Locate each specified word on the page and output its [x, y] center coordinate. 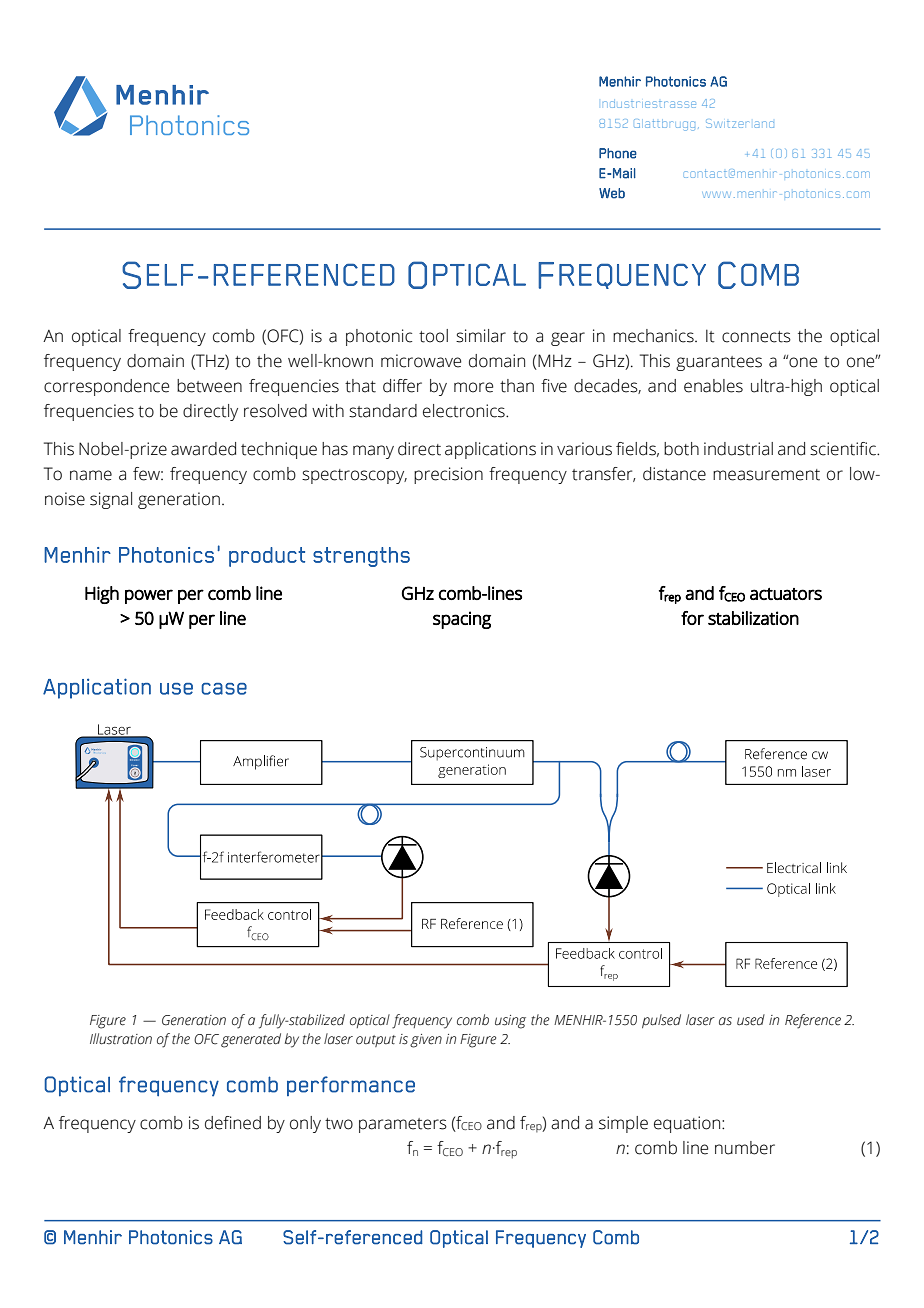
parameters [403, 1125]
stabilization [753, 618]
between [209, 386]
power [149, 596]
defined [233, 1123]
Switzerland [740, 123]
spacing [462, 620]
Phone [618, 153]
